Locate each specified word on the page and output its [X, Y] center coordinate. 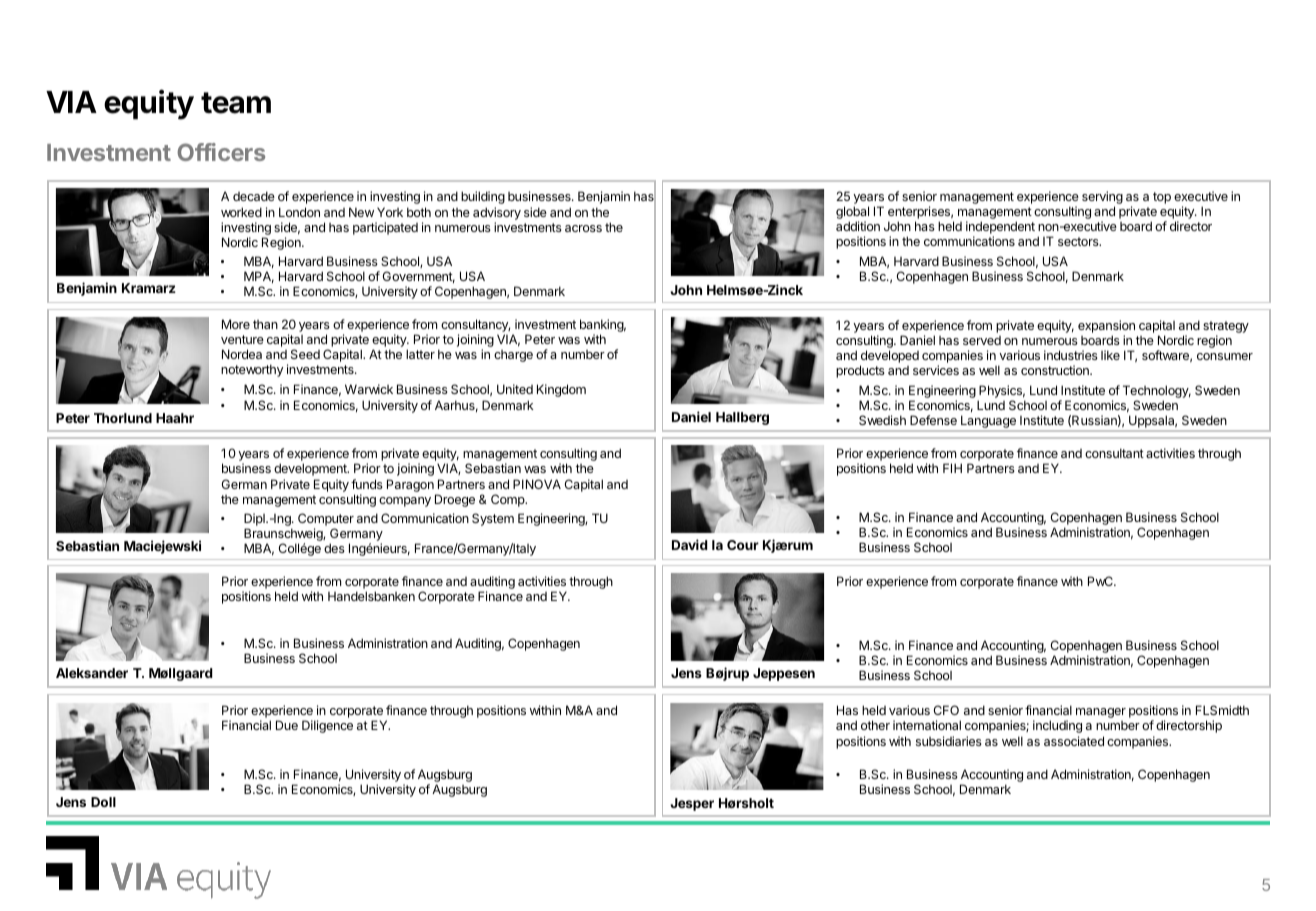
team [236, 103]
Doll [103, 802]
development [311, 469]
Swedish [882, 420]
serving [1102, 199]
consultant [1114, 453]
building [483, 197]
